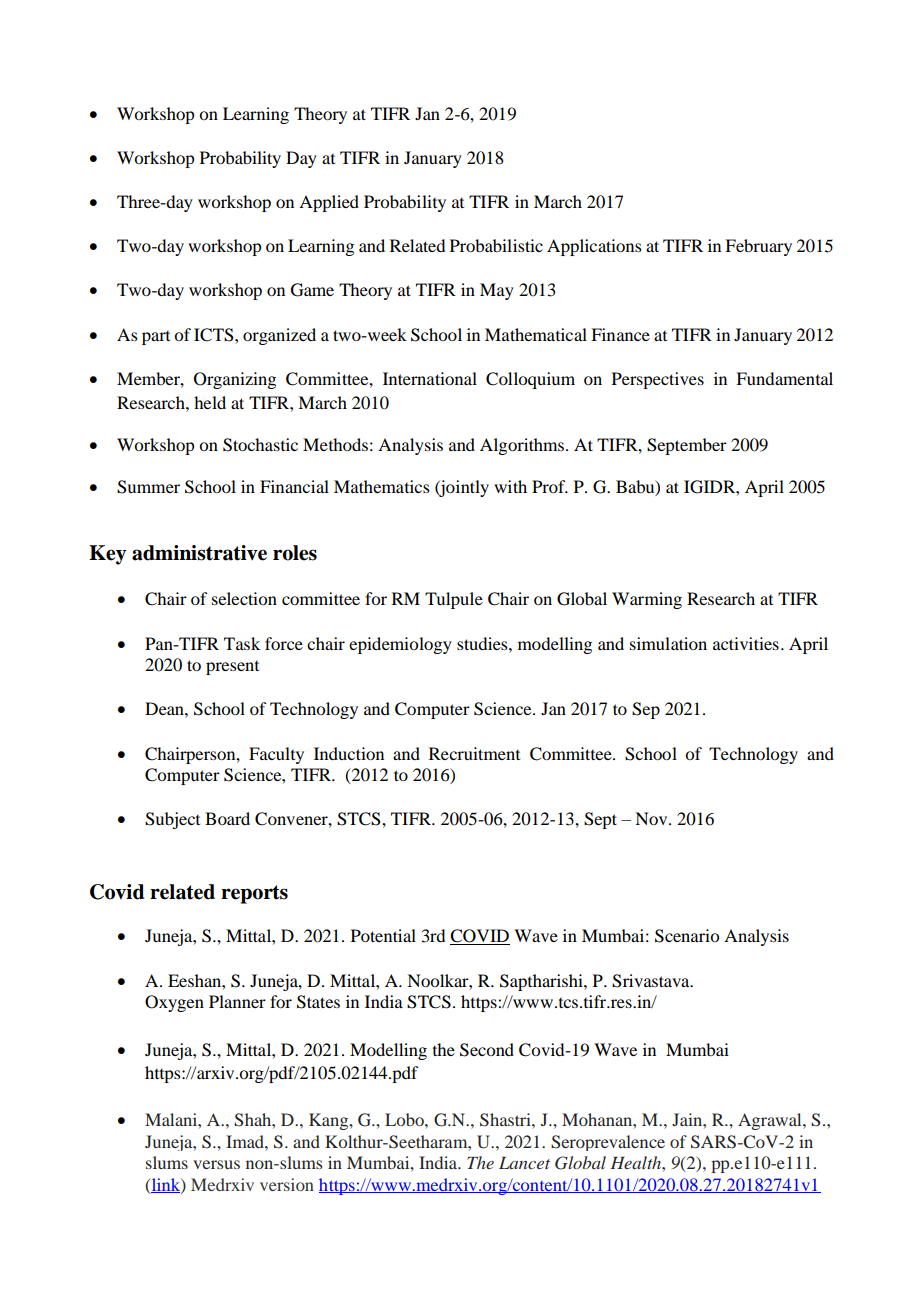 This page has width=924, height=1307. Describe the element at coordinates (382, 486) in the page. I see `Mathematics` at that location.
